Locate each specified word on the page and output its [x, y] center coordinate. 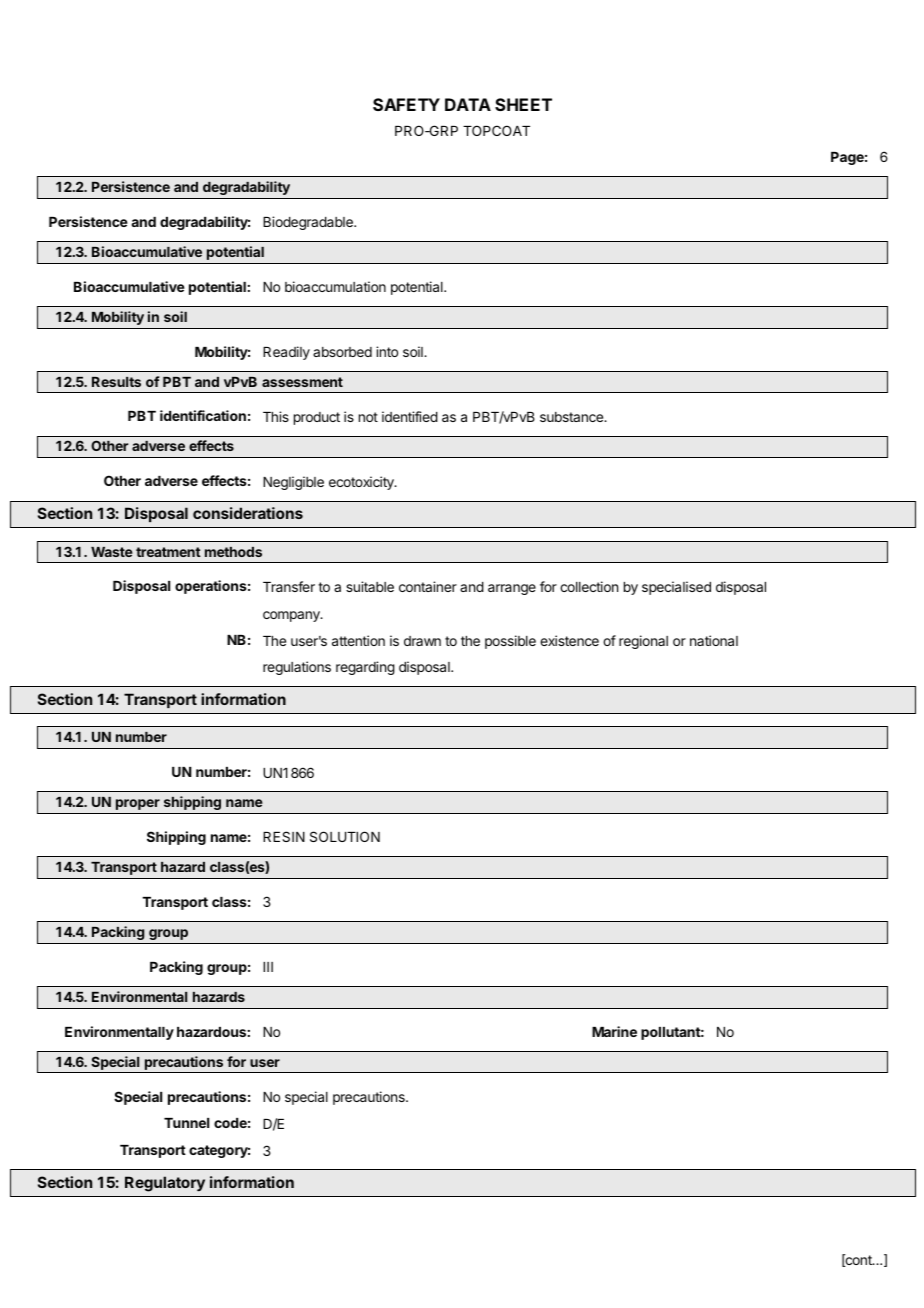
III [268, 967]
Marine [614, 1031]
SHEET [523, 104]
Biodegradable [309, 223]
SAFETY [406, 104]
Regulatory [165, 1184]
